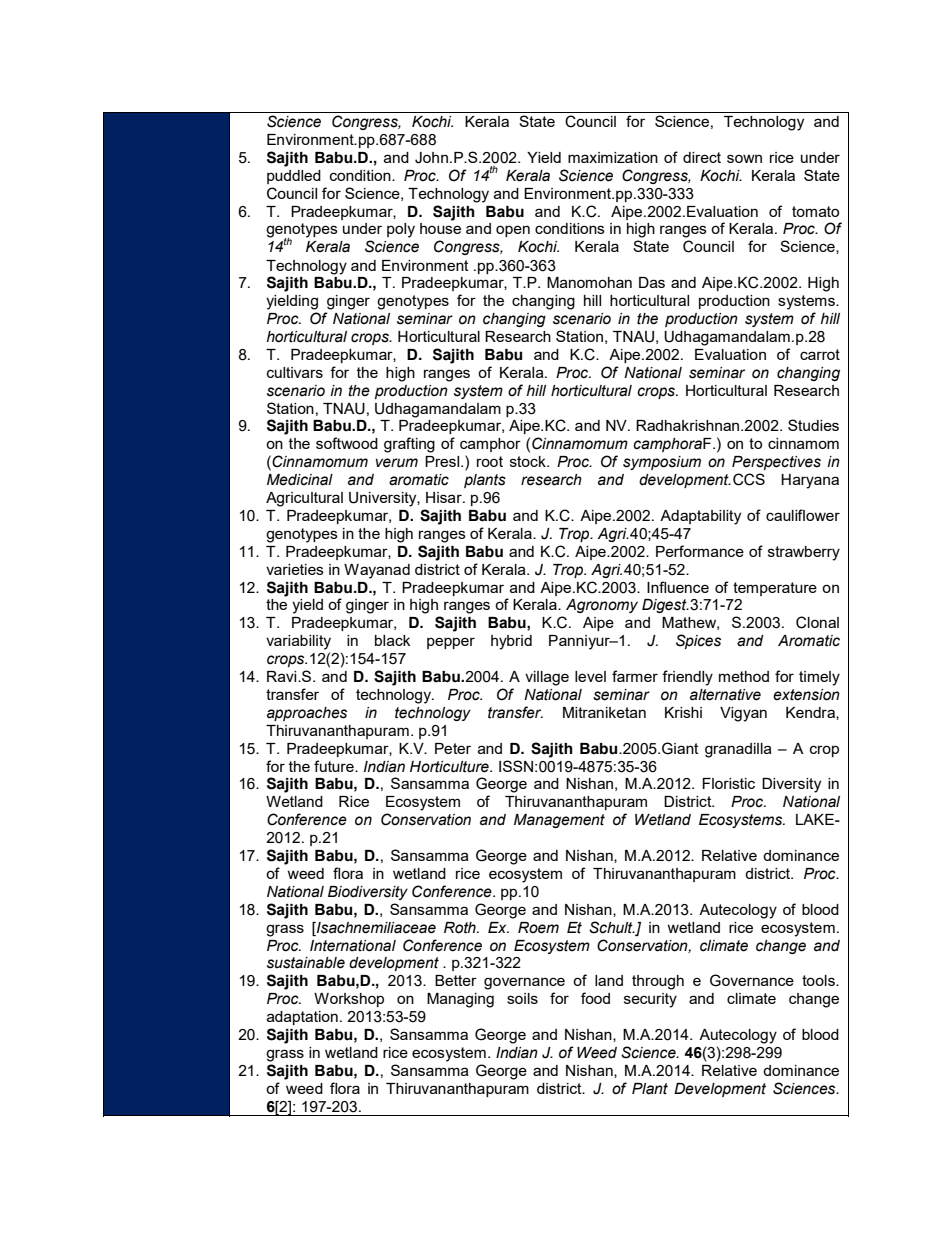  I want to click on village, so click(547, 678).
